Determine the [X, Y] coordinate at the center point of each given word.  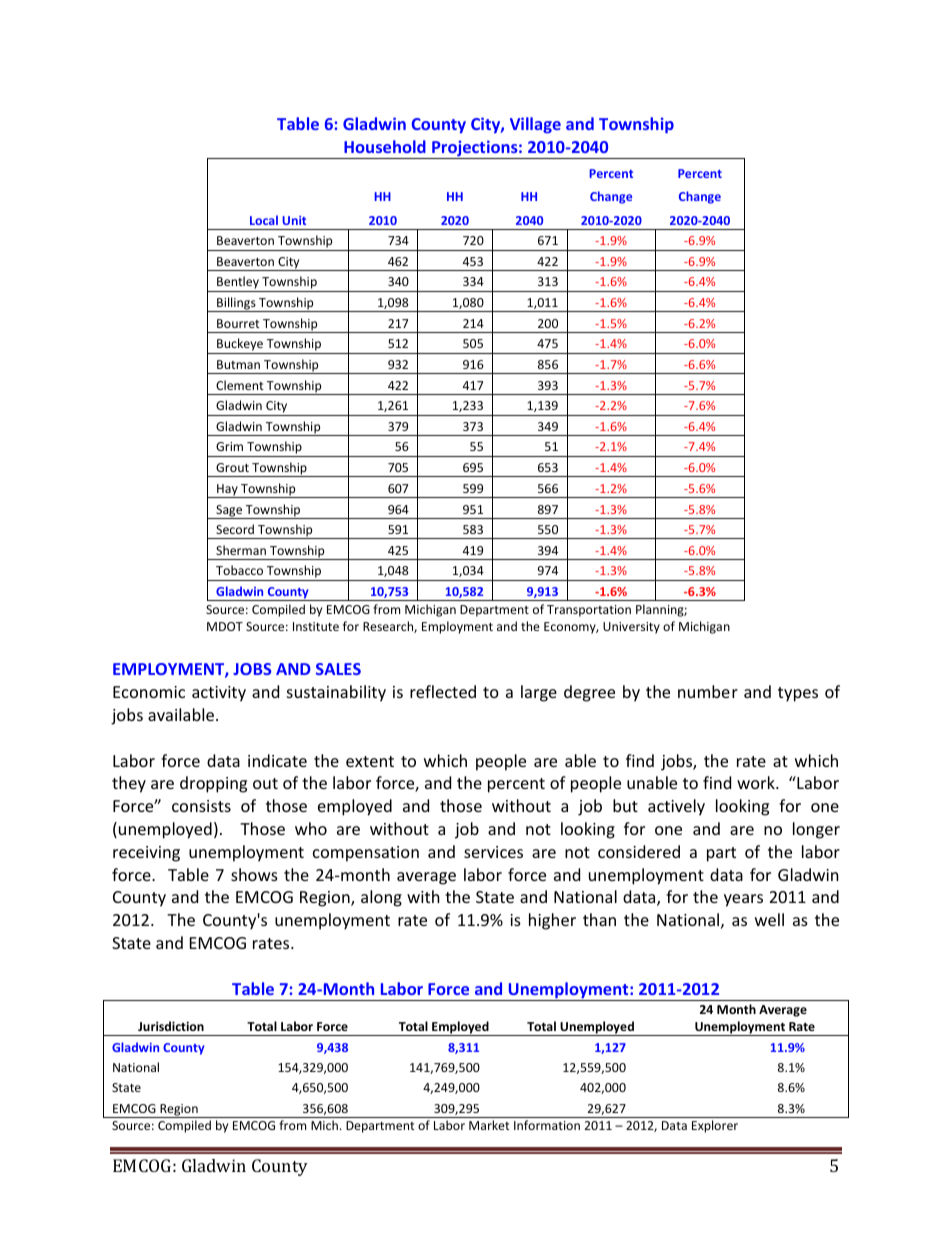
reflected [443, 691]
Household [385, 146]
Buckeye [240, 346]
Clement [240, 385]
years [743, 900]
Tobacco [239, 570]
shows [254, 874]
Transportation [589, 611]
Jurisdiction [171, 1026]
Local [264, 220]
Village [535, 125]
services [493, 852]
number [708, 691]
